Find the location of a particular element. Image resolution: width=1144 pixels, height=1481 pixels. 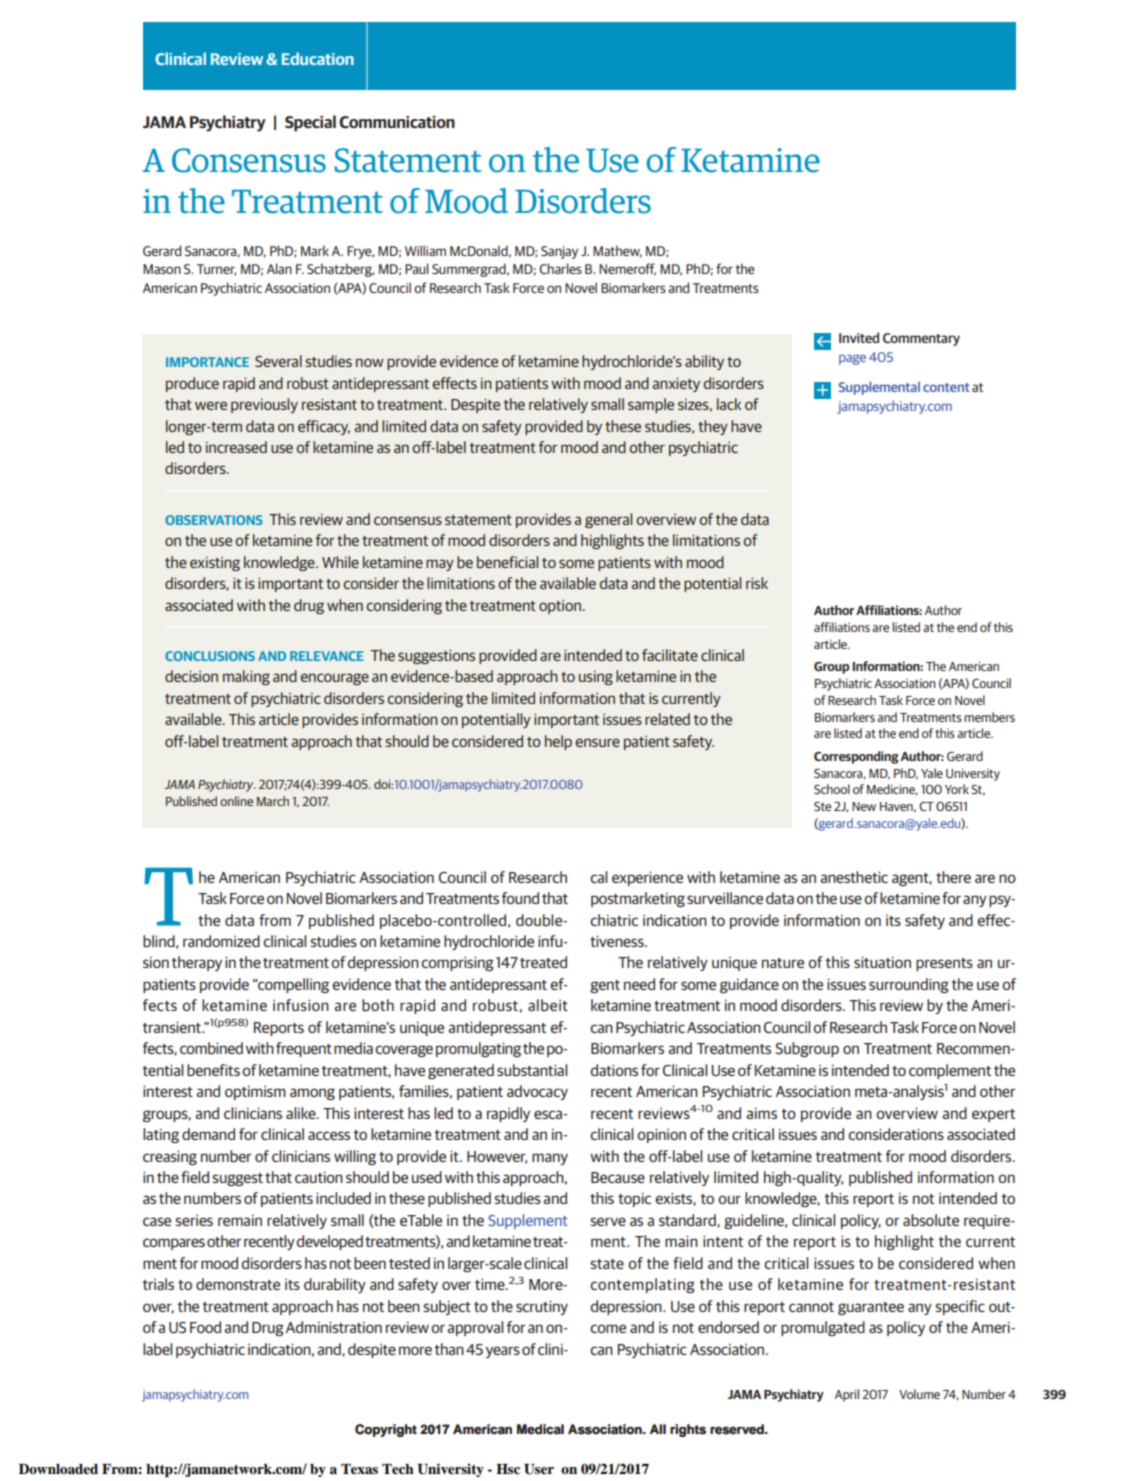

Special is located at coordinates (310, 123).
